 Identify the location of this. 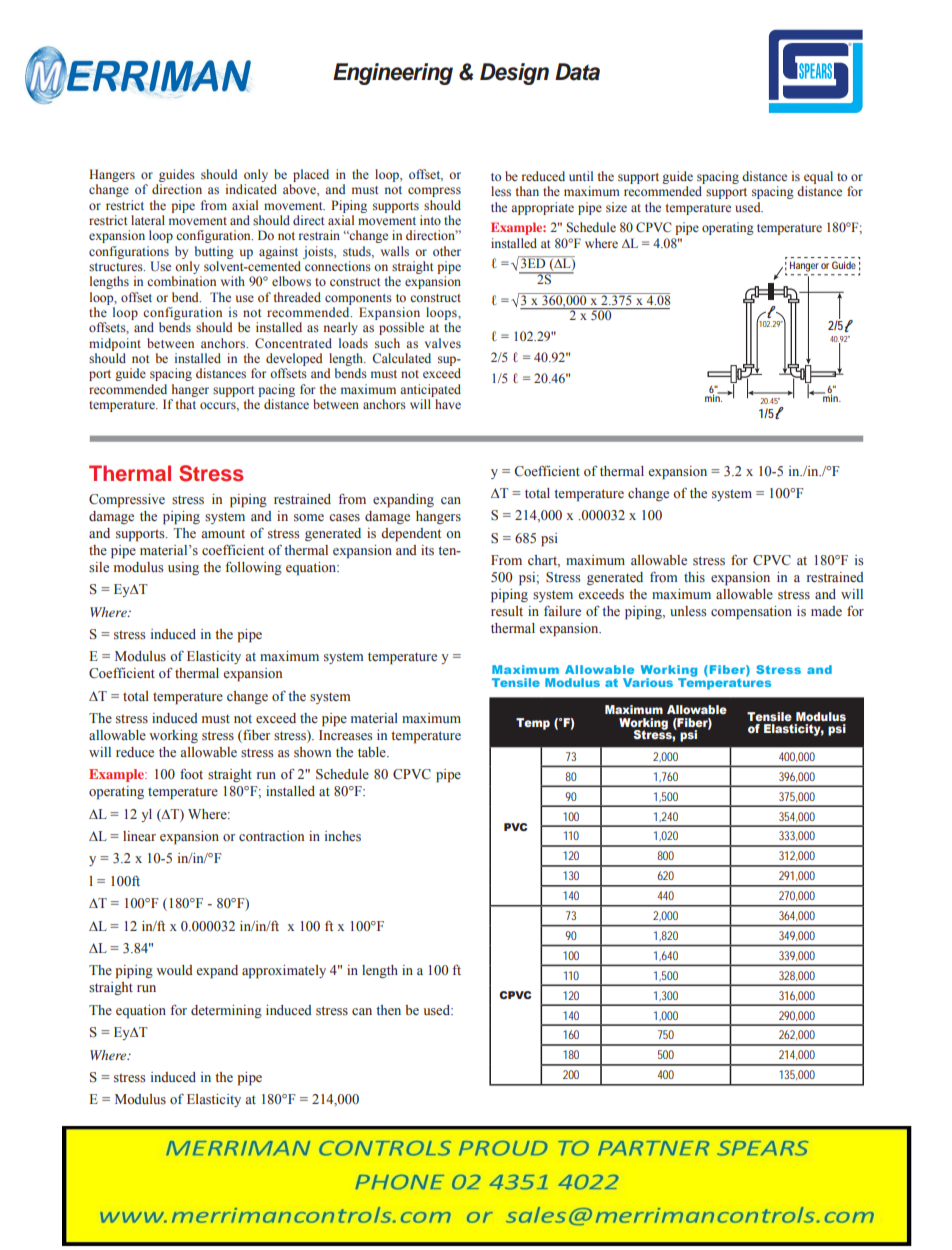
(694, 577).
